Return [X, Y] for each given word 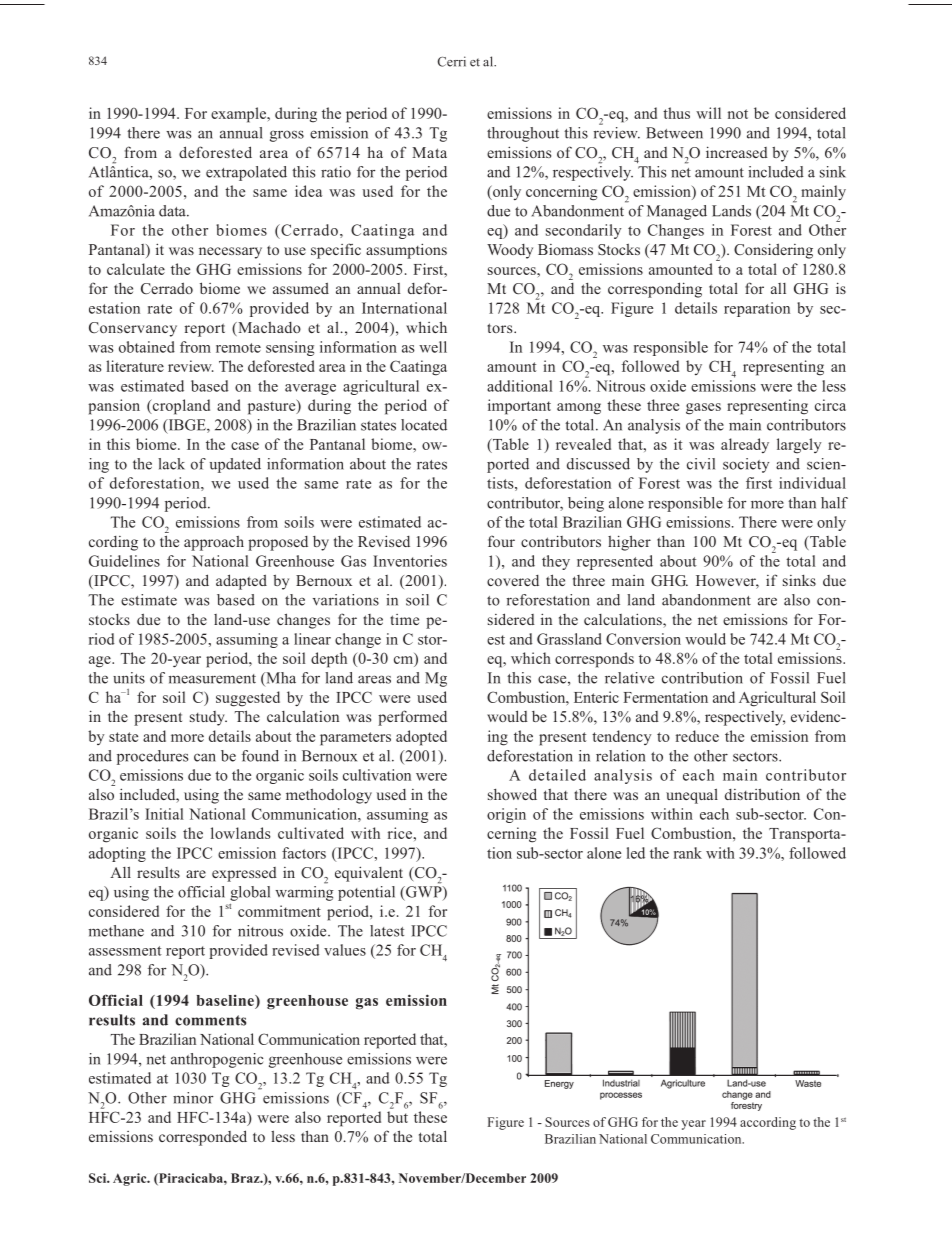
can [205, 757]
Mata [429, 152]
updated [235, 465]
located [424, 425]
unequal [692, 796]
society [746, 465]
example [239, 115]
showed [512, 794]
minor [193, 1098]
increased [737, 152]
